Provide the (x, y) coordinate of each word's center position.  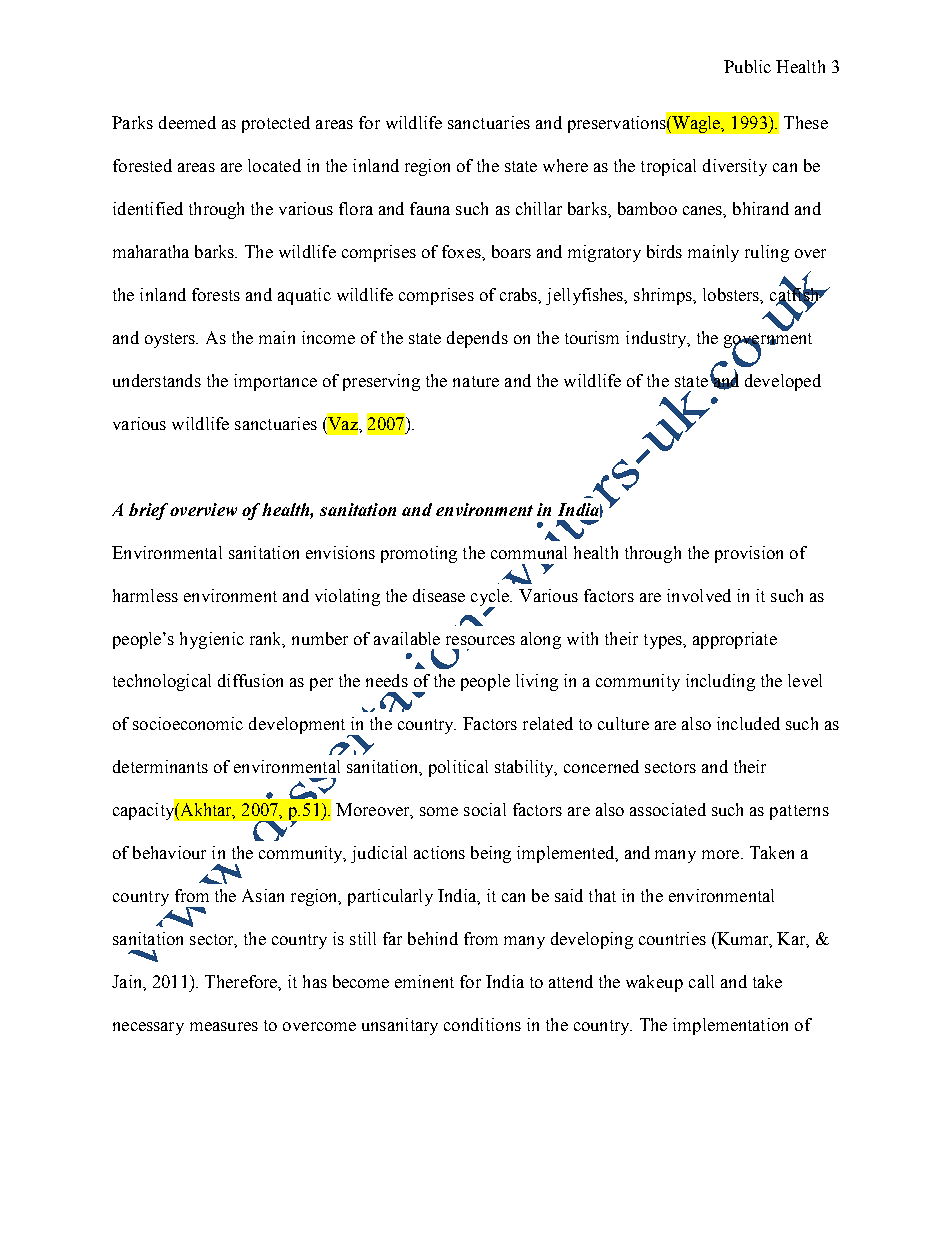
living (537, 682)
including (720, 682)
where (565, 165)
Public (747, 66)
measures (224, 1026)
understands (157, 380)
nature (476, 381)
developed (783, 382)
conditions (482, 1024)
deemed (187, 122)
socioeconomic (188, 723)
